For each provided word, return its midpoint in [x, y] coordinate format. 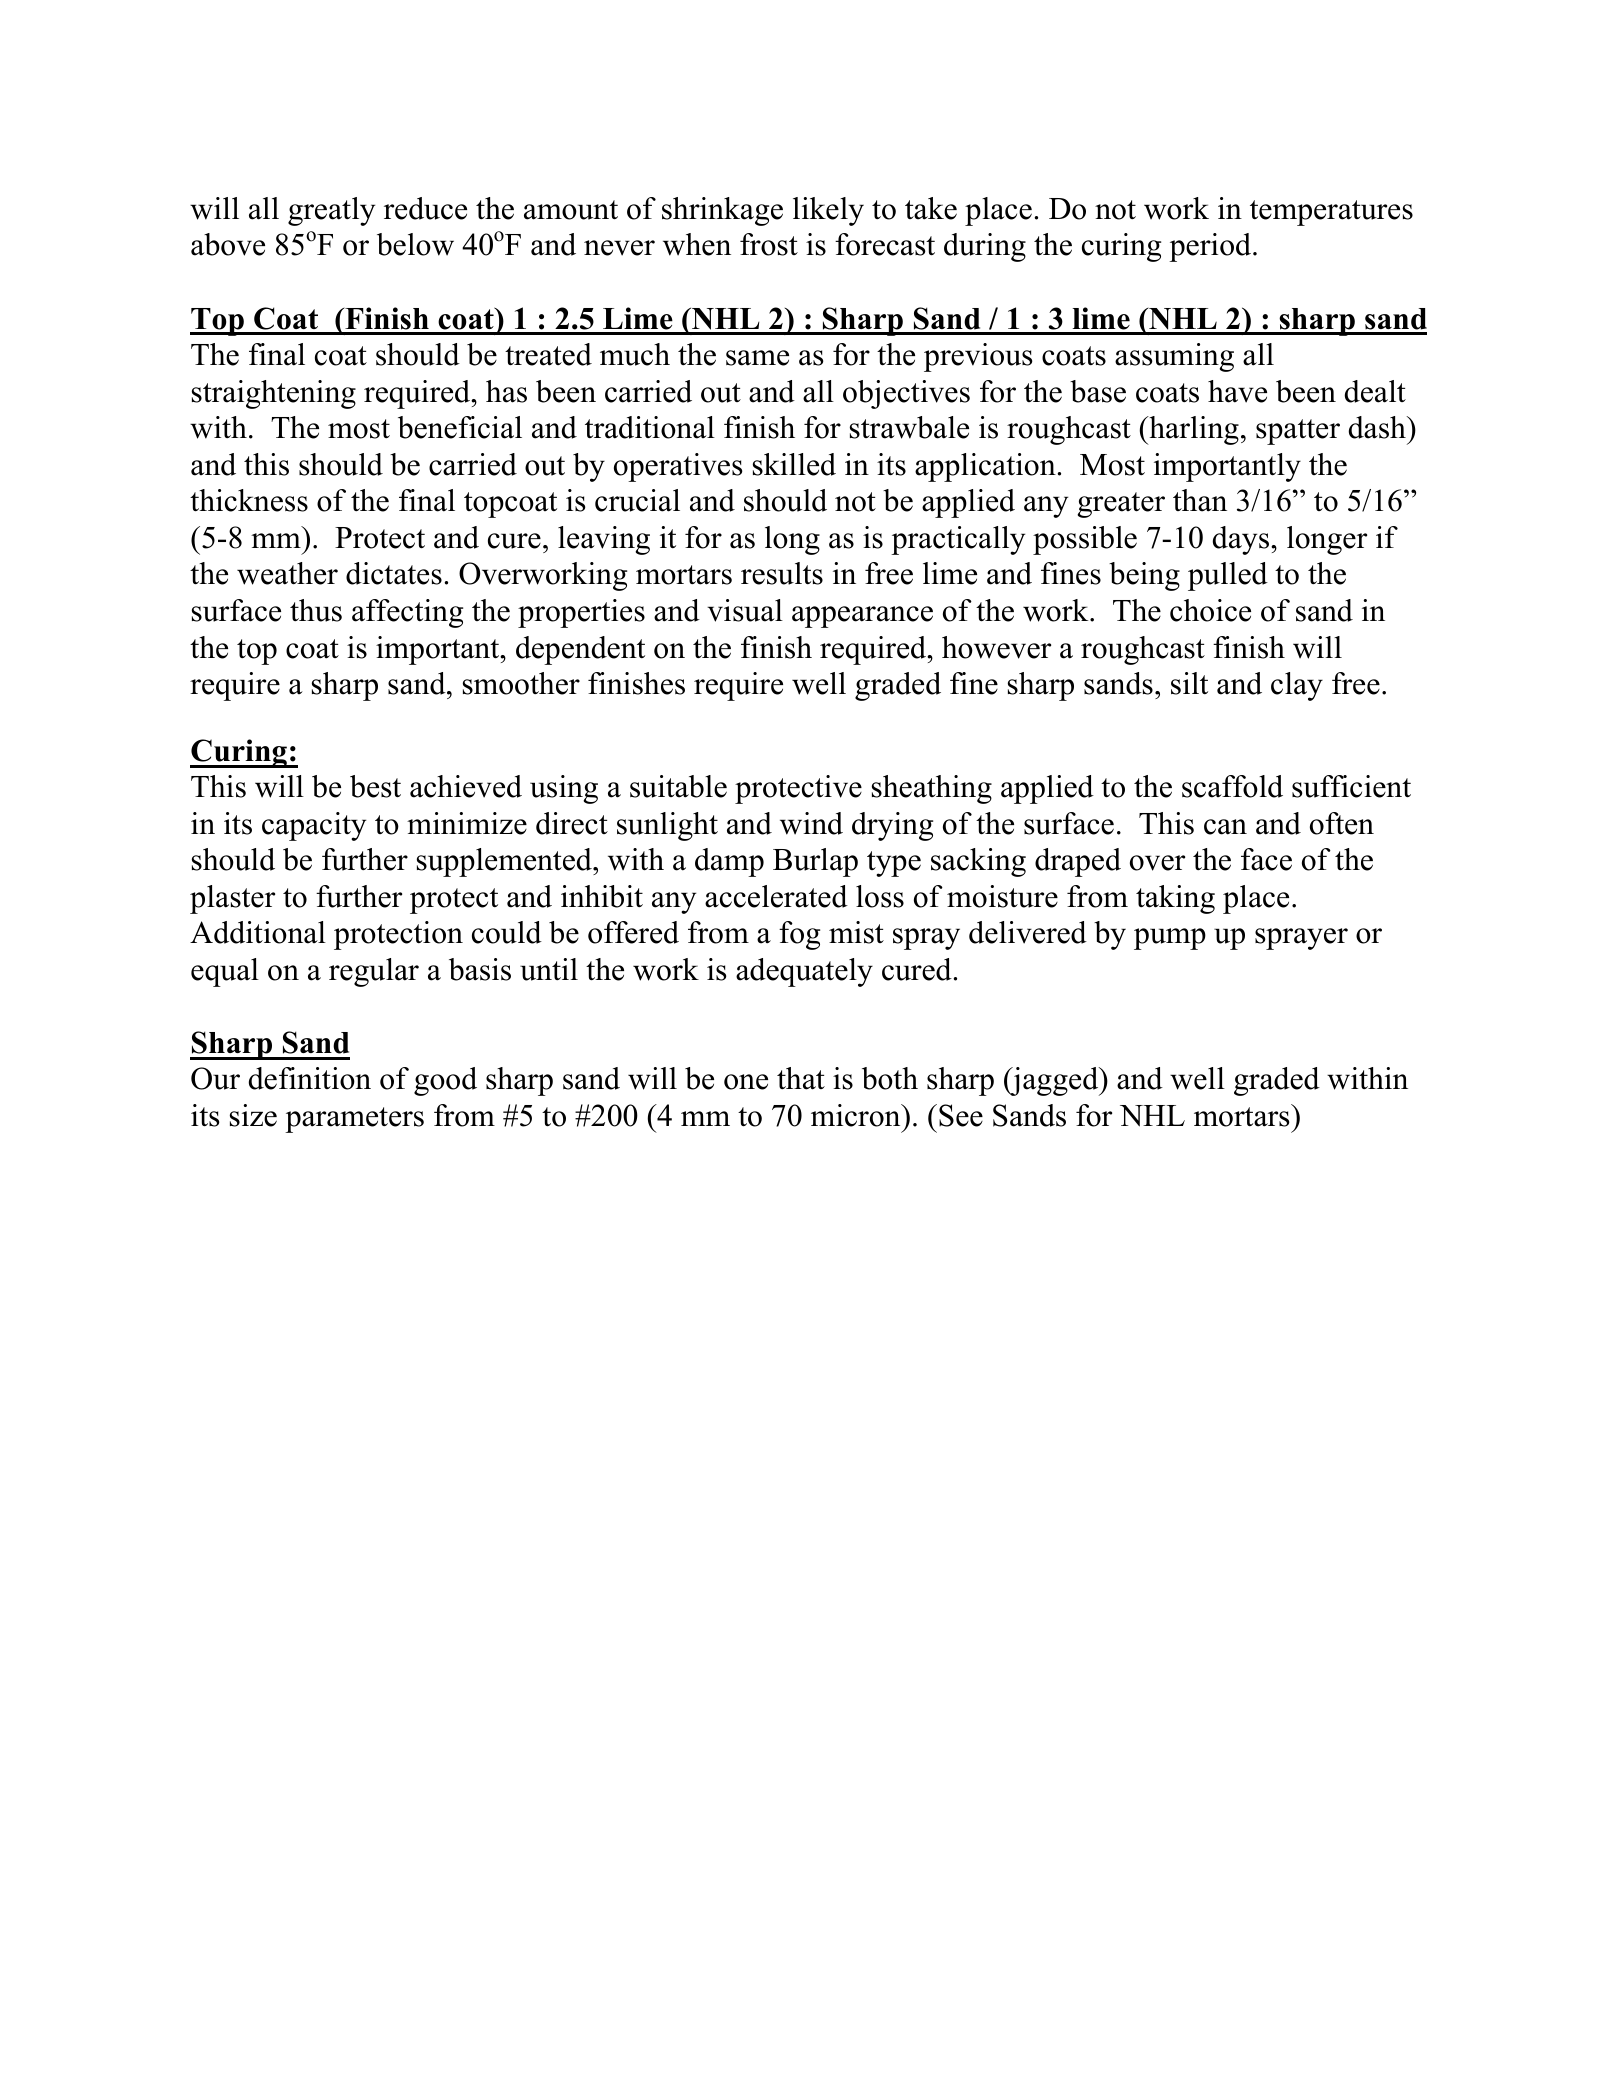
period [1211, 247]
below [415, 244]
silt [1189, 683]
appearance [862, 617]
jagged [1055, 1081]
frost [769, 244]
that [801, 1078]
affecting [407, 613]
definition [310, 1078]
